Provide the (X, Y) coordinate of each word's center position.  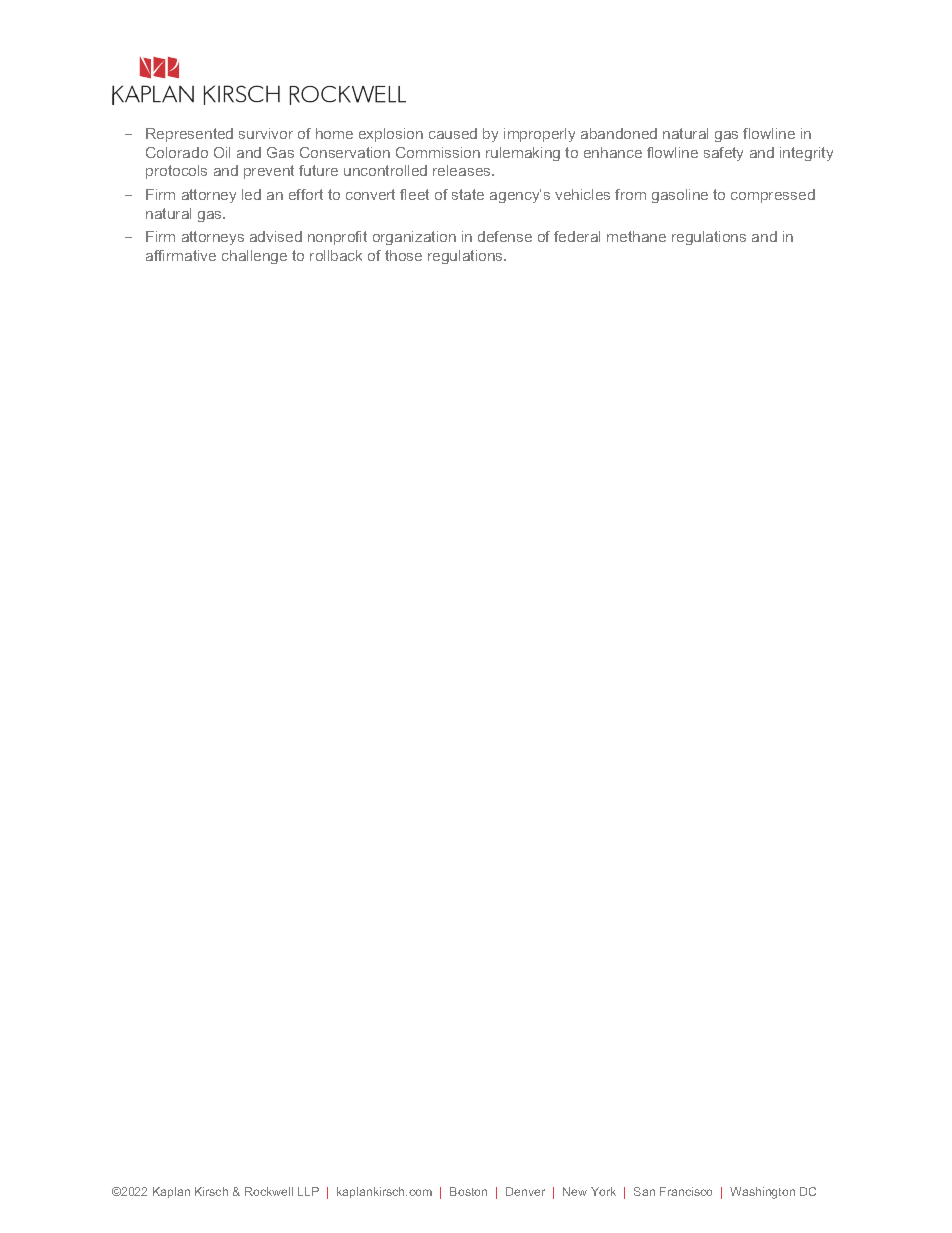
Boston (468, 1191)
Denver (525, 1191)
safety (723, 154)
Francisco (686, 1191)
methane (636, 236)
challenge (254, 257)
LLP (308, 1191)
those (403, 255)
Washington (762, 1193)
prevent (269, 172)
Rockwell (269, 1191)
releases (463, 170)
